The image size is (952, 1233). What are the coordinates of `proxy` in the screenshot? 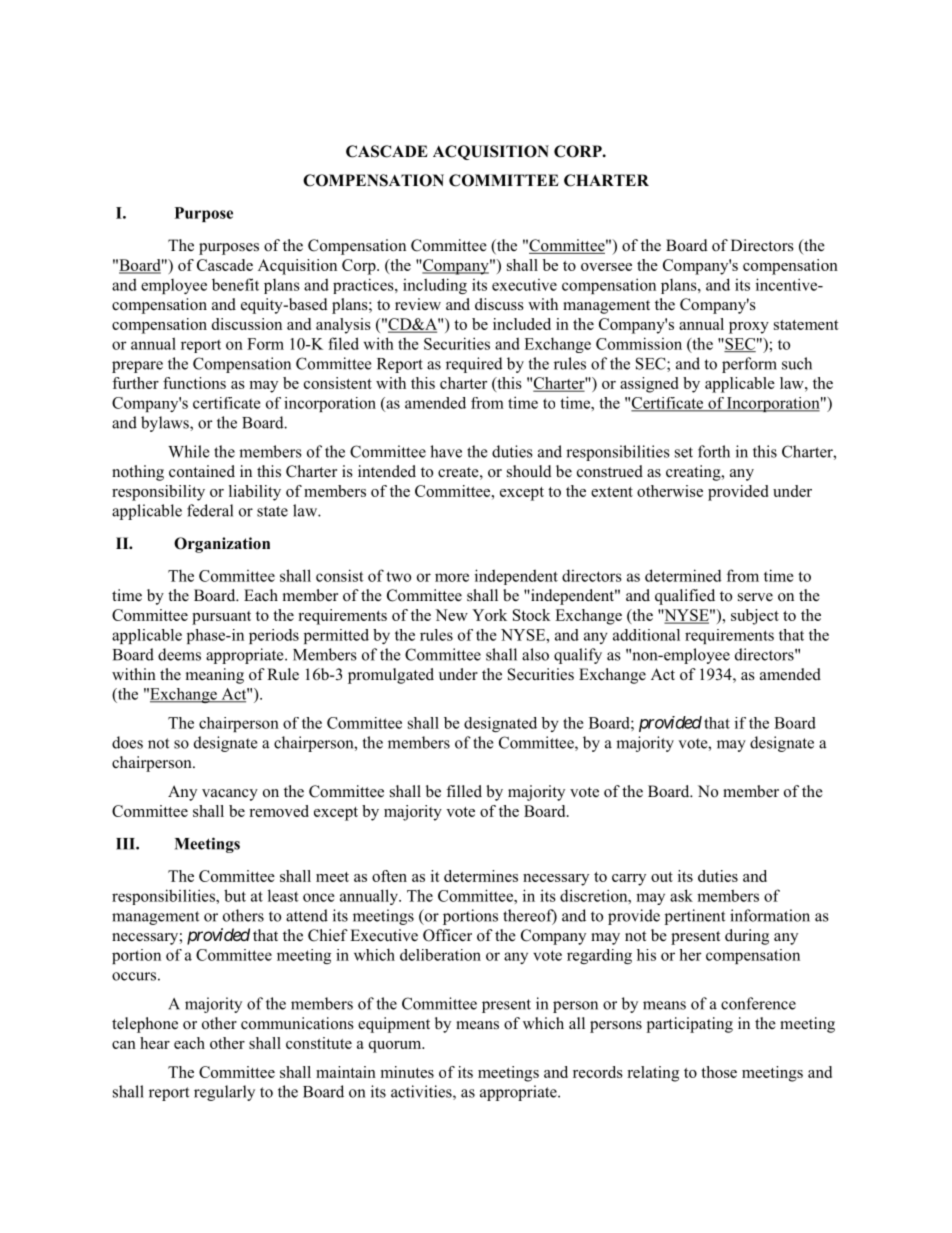 It's located at (749, 328).
